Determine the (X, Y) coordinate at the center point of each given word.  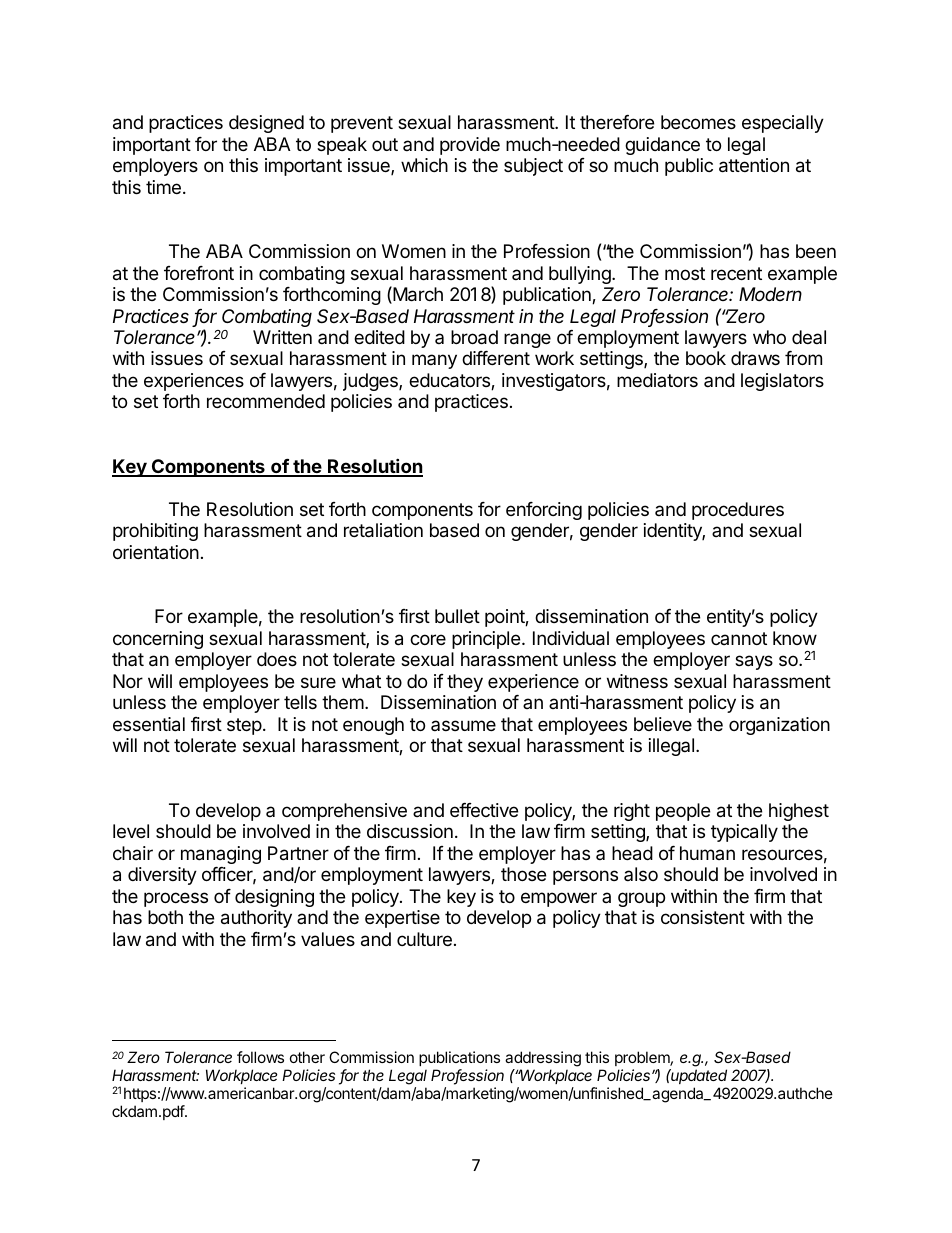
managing (221, 855)
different (496, 358)
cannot (739, 638)
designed (266, 124)
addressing (543, 1060)
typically (744, 833)
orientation (156, 552)
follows (260, 1057)
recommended (266, 401)
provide (470, 146)
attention (754, 165)
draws (755, 358)
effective (484, 810)
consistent (703, 917)
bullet (457, 616)
